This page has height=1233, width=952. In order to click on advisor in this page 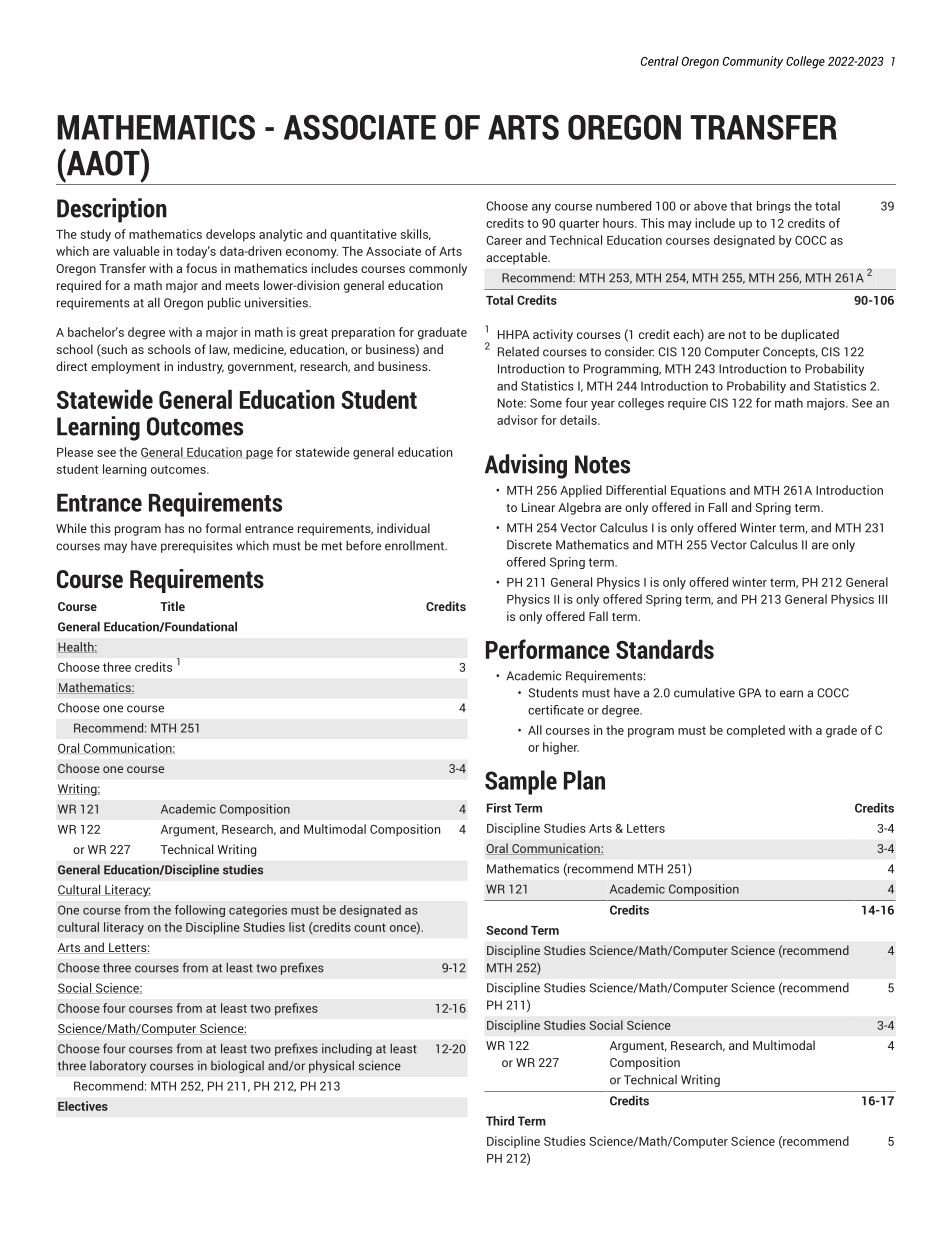, I will do `click(517, 420)`.
